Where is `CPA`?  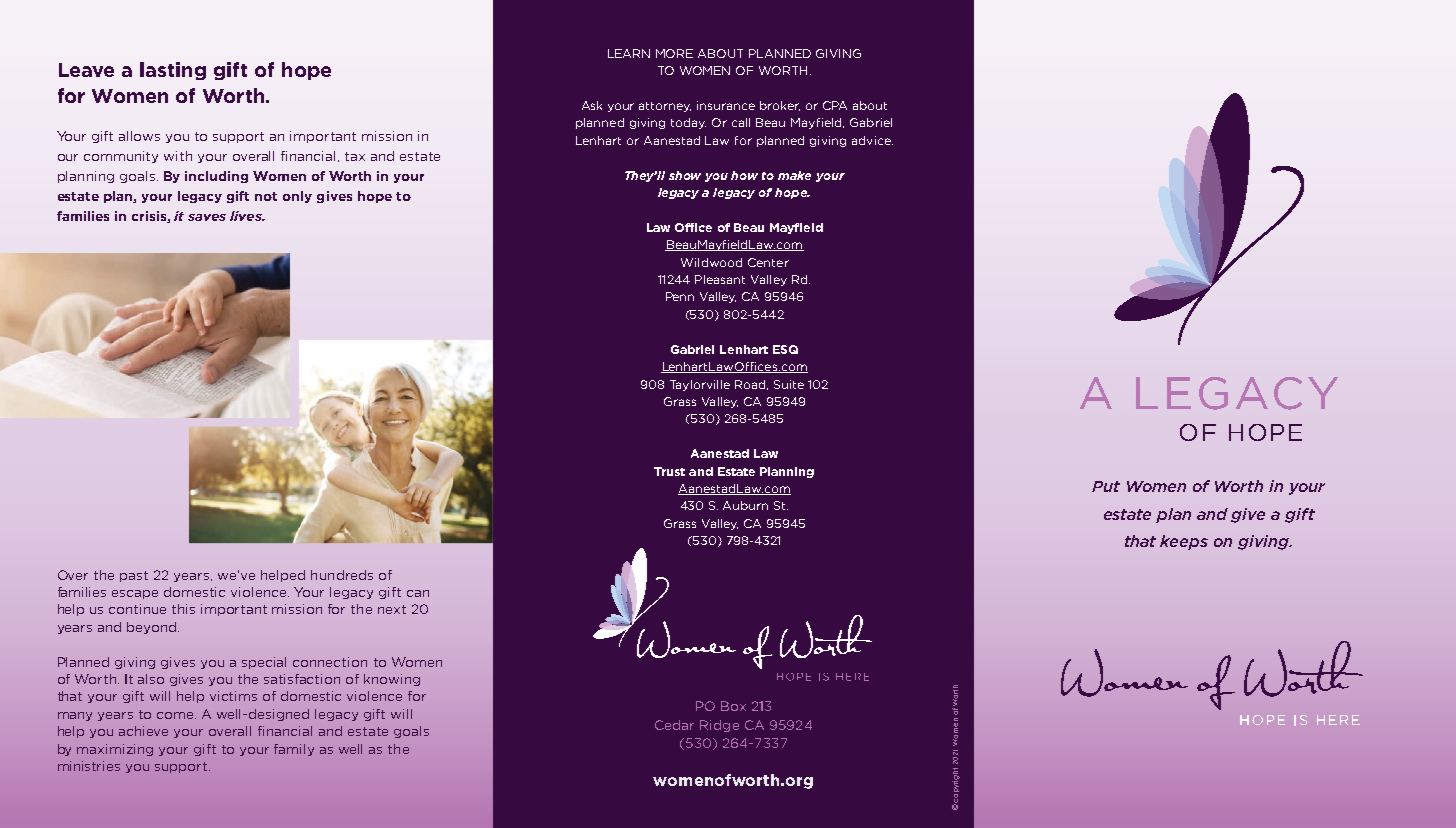 CPA is located at coordinates (835, 105).
